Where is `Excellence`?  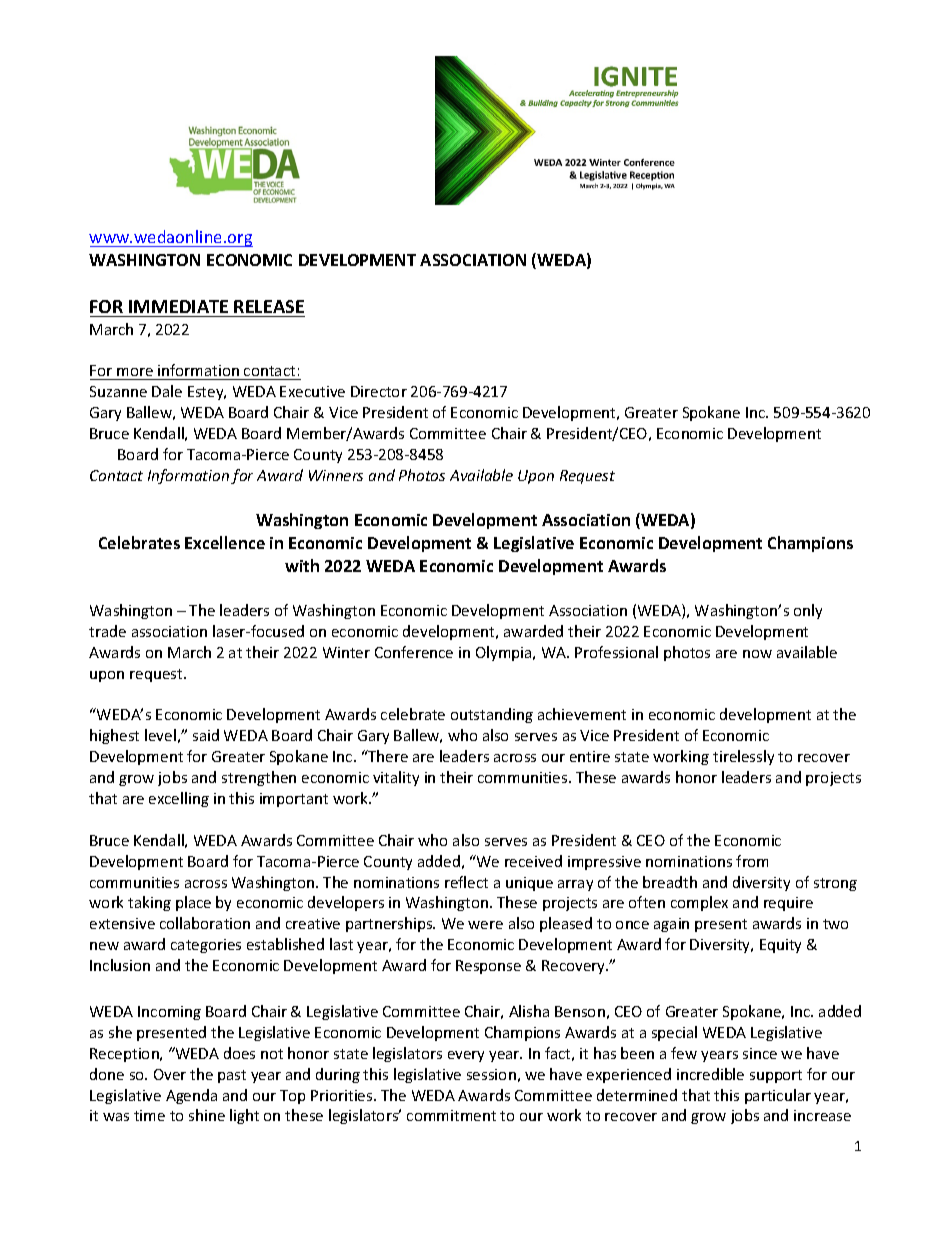 Excellence is located at coordinates (225, 542).
